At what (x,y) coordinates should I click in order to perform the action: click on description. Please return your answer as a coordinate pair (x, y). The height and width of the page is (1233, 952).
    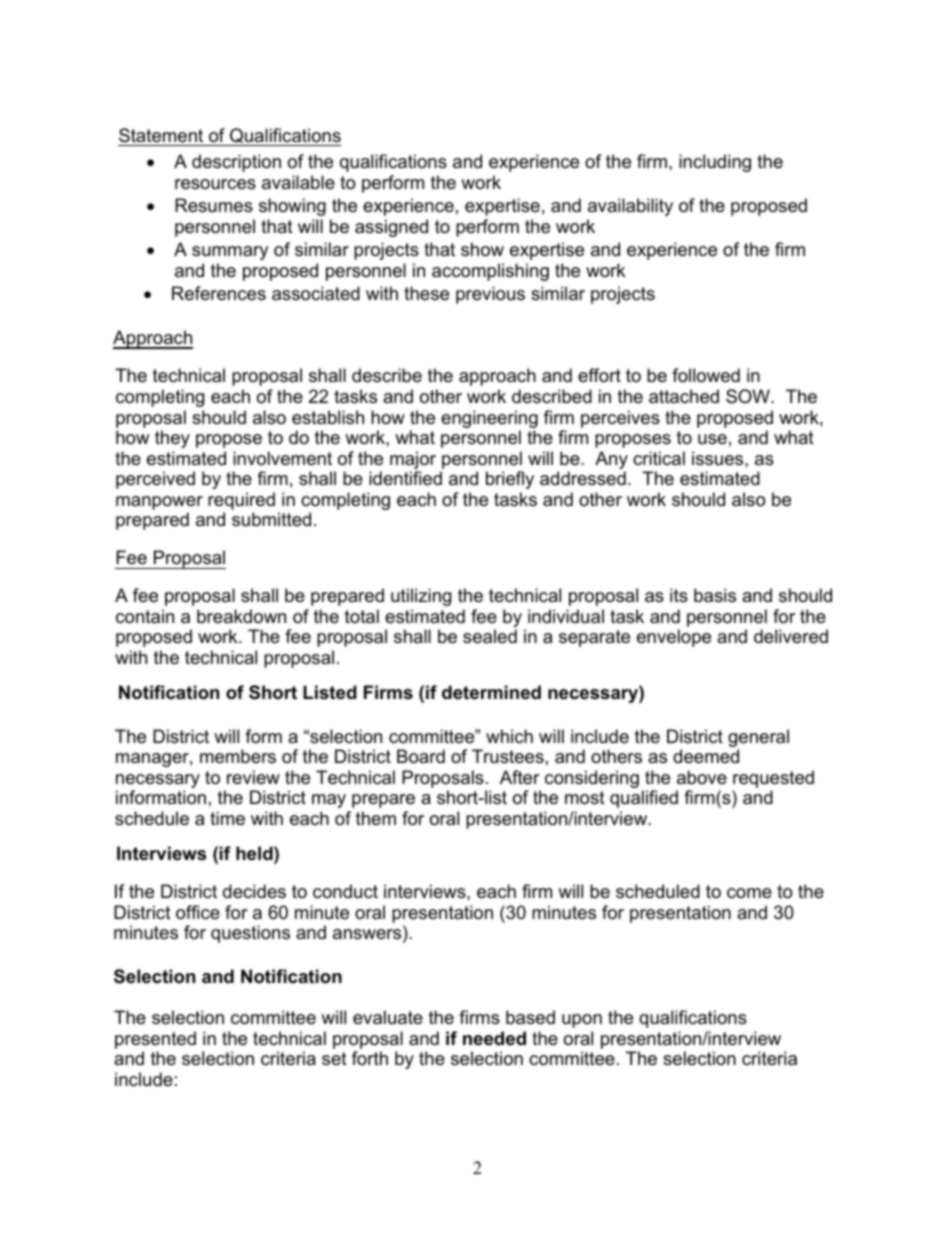
    Looking at the image, I should click on (236, 163).
